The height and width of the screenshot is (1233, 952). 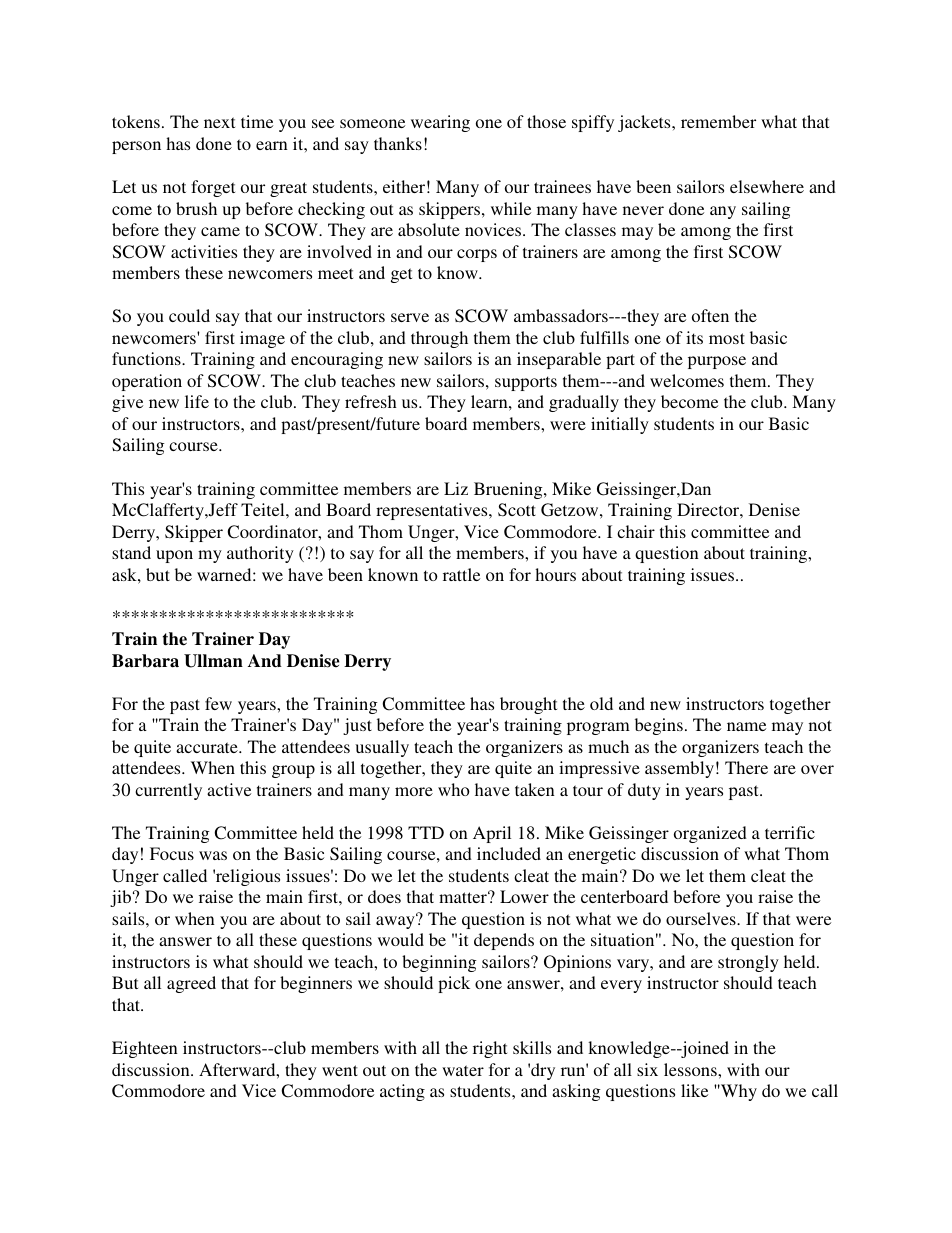 I want to click on upon, so click(x=174, y=556).
